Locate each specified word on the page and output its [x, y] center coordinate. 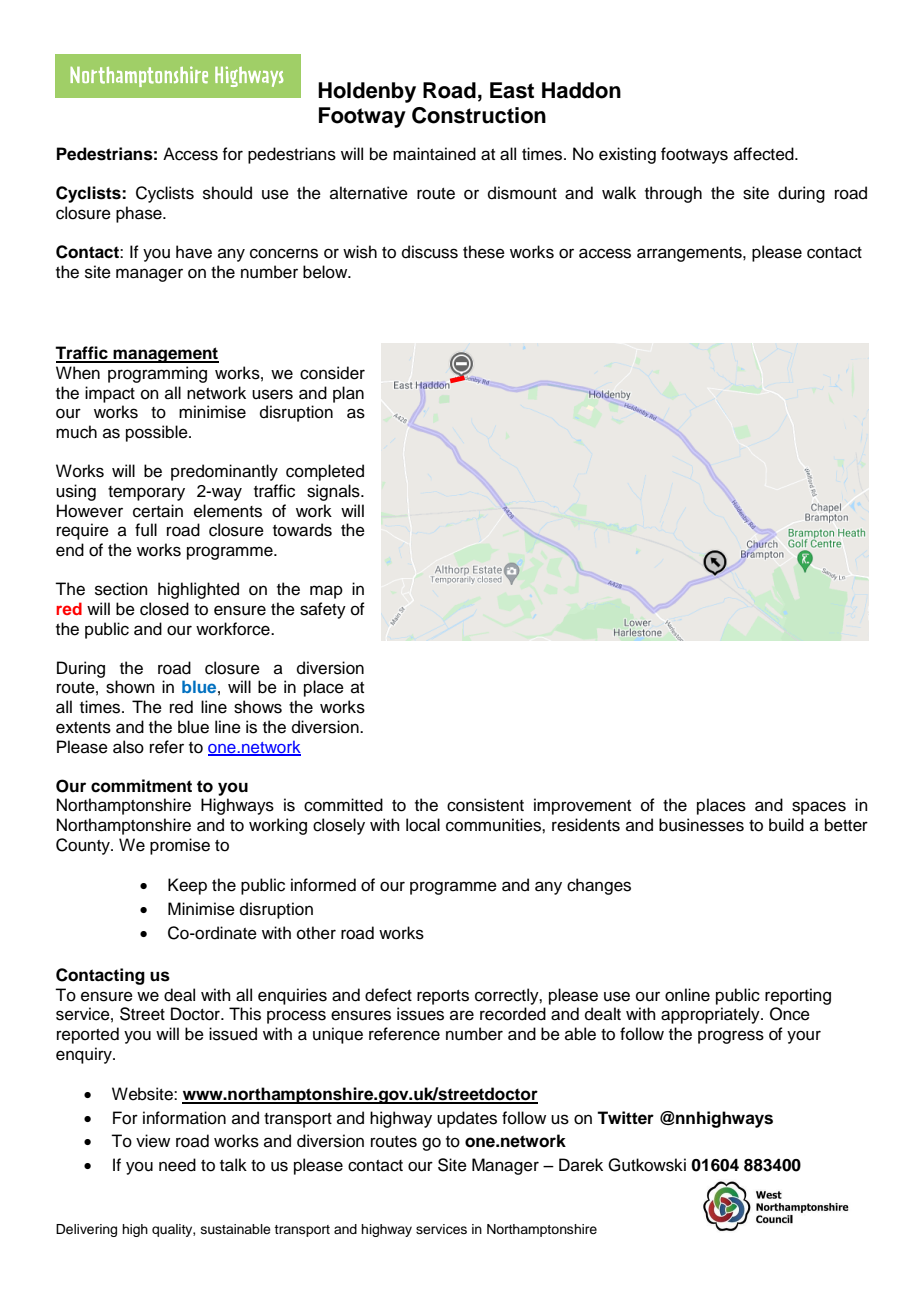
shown [130, 687]
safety [323, 610]
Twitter [625, 1118]
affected [765, 154]
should [227, 193]
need [177, 1165]
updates [467, 1119]
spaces [819, 808]
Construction [479, 115]
